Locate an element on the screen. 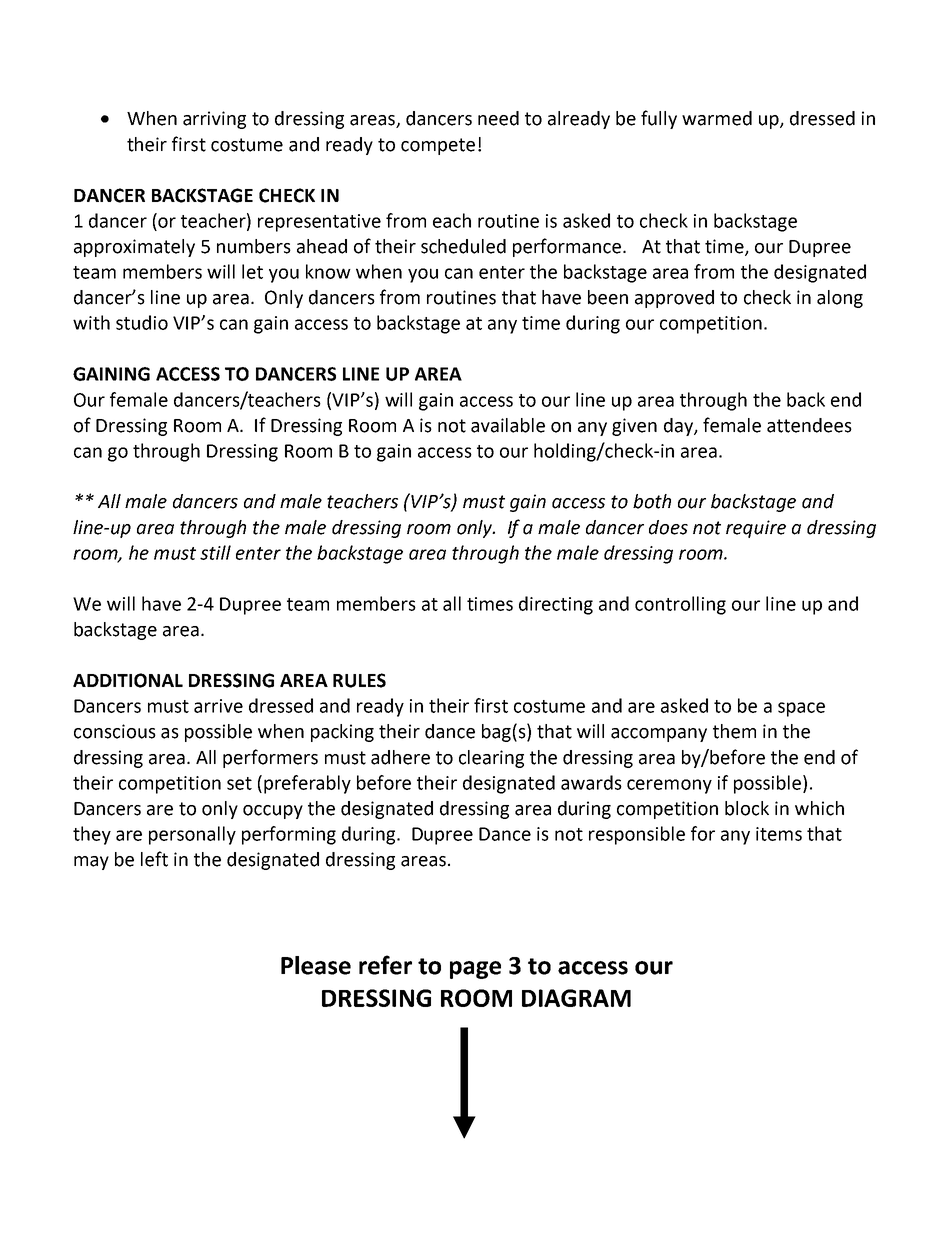 This screenshot has height=1233, width=952. arriving is located at coordinates (214, 120).
